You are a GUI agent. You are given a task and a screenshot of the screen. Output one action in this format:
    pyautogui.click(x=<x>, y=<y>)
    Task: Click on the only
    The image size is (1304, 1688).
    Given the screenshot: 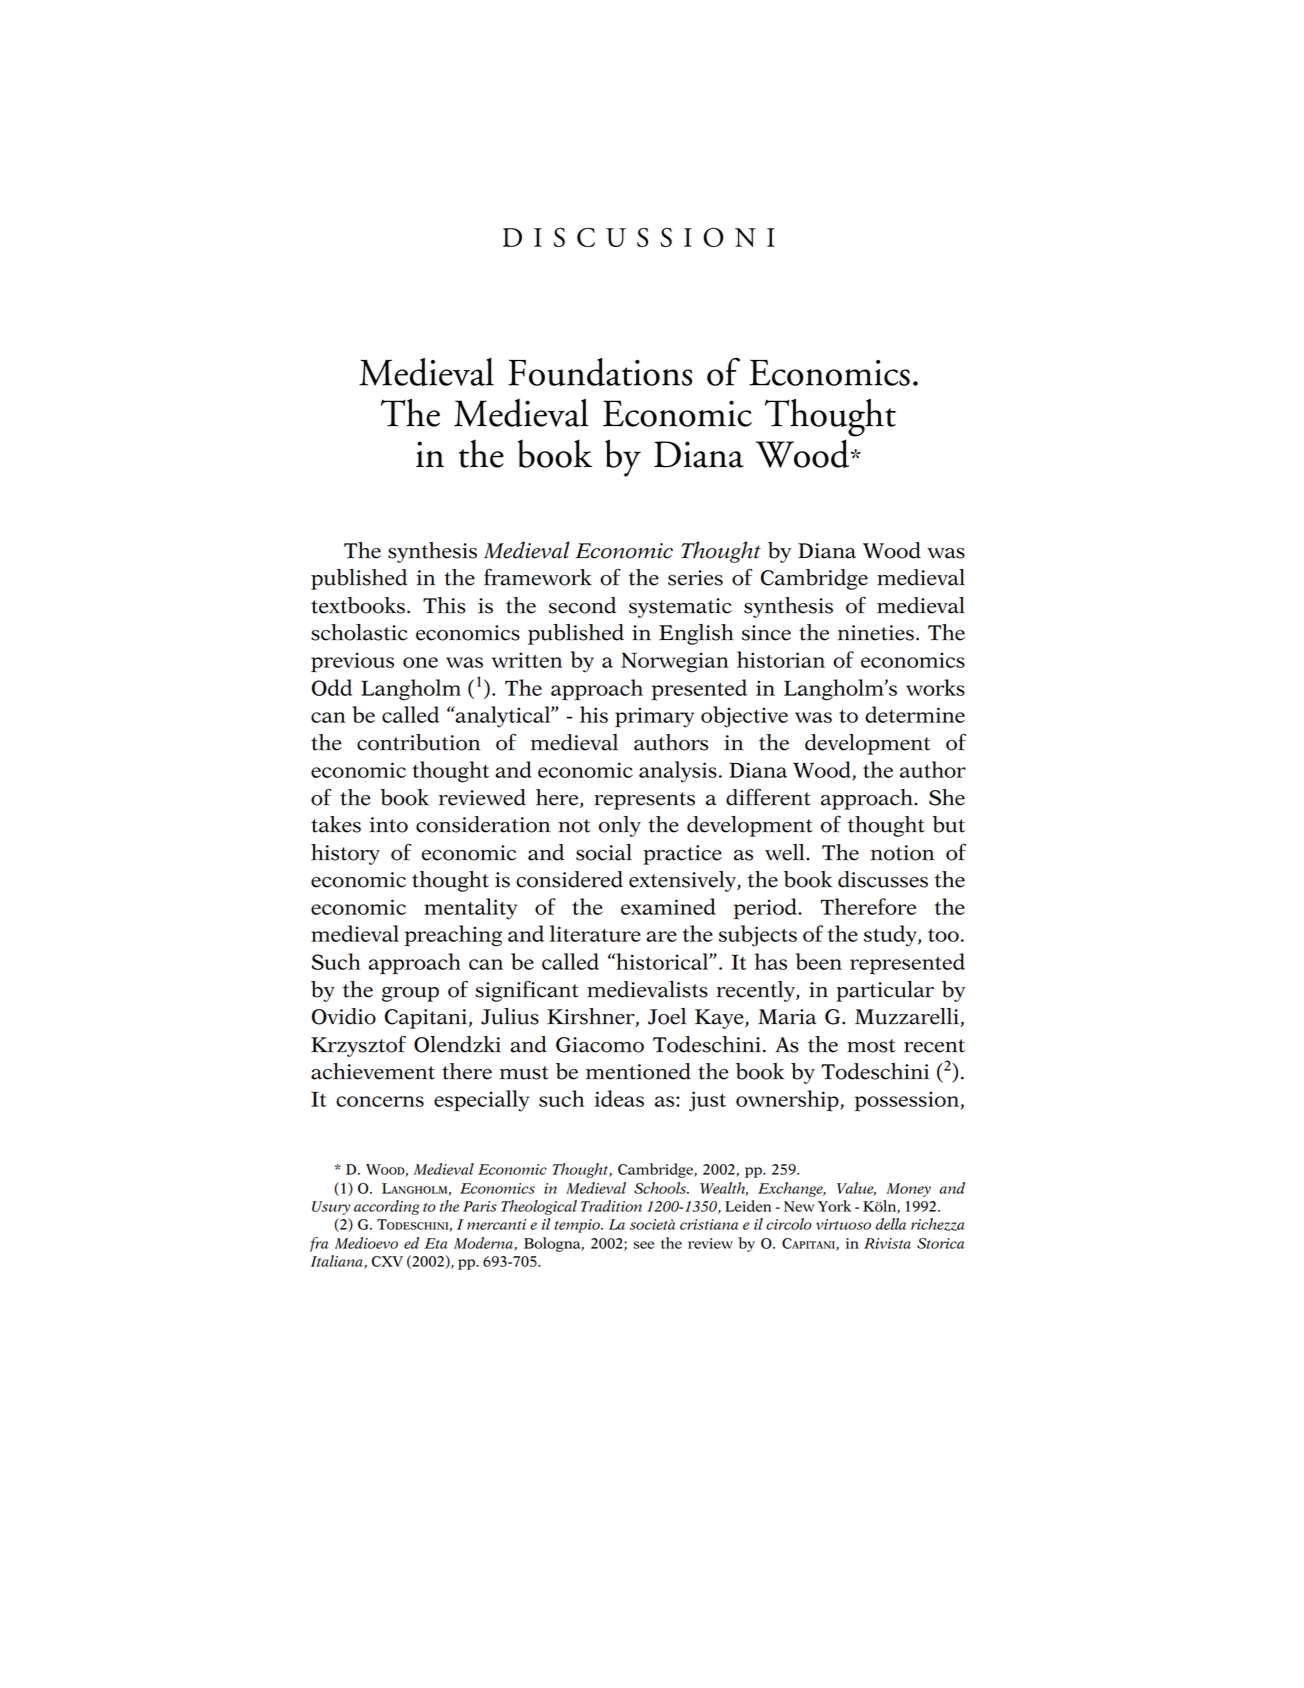 What is the action you would take?
    pyautogui.click(x=620, y=826)
